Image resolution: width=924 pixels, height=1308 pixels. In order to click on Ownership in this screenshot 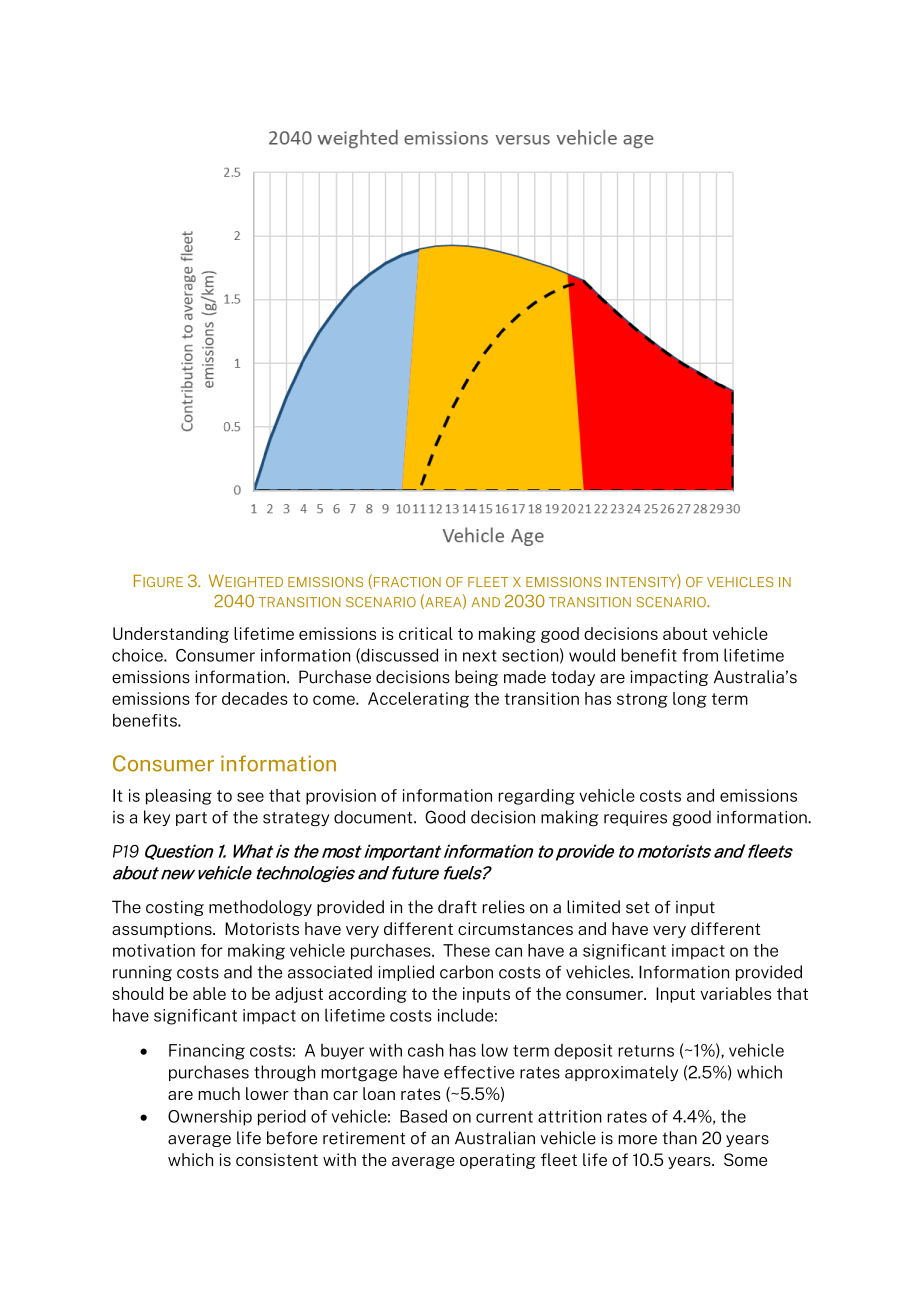, I will do `click(210, 1118)`.
